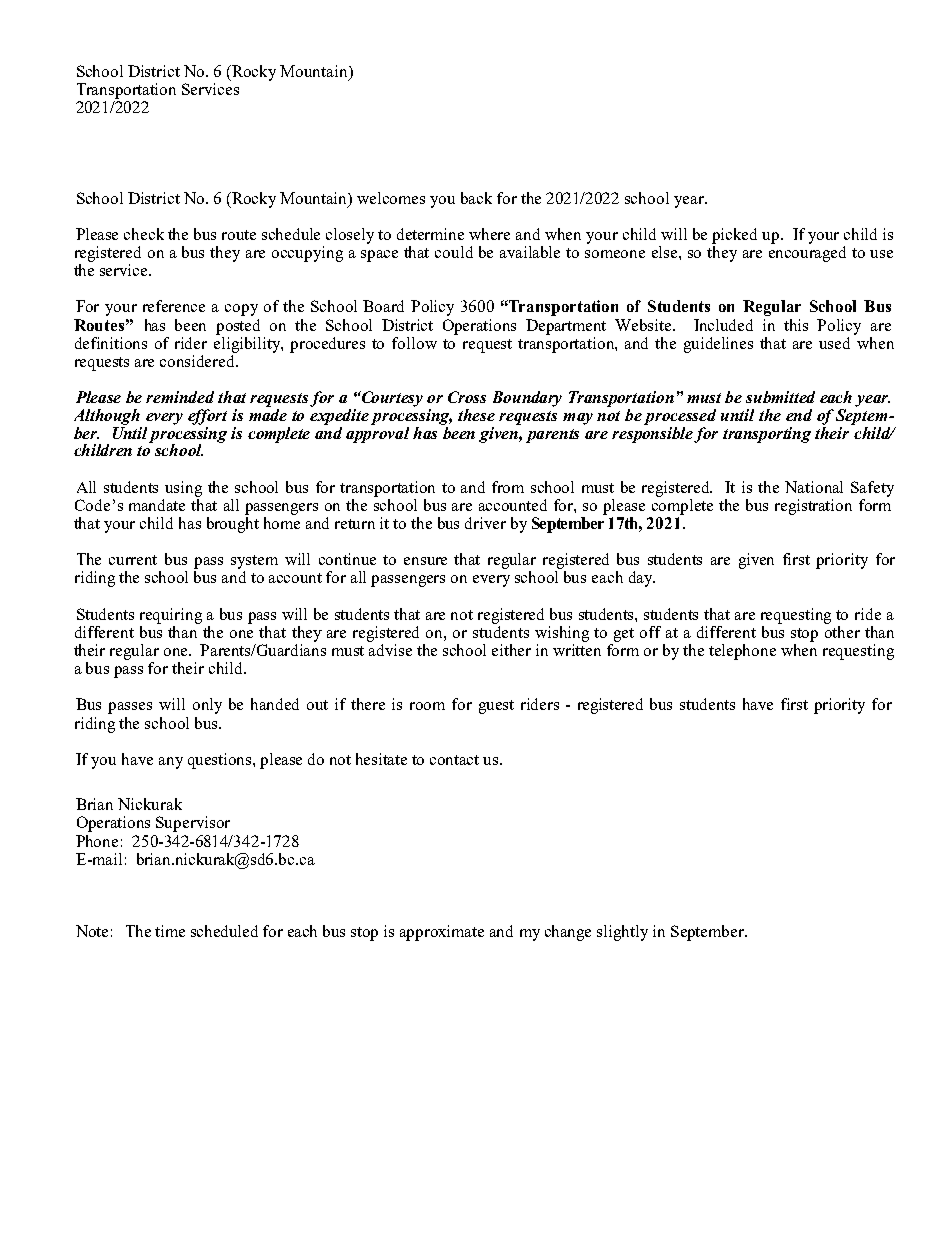 The height and width of the screenshot is (1233, 952). What do you see at coordinates (207, 706) in the screenshot?
I see `only` at bounding box center [207, 706].
